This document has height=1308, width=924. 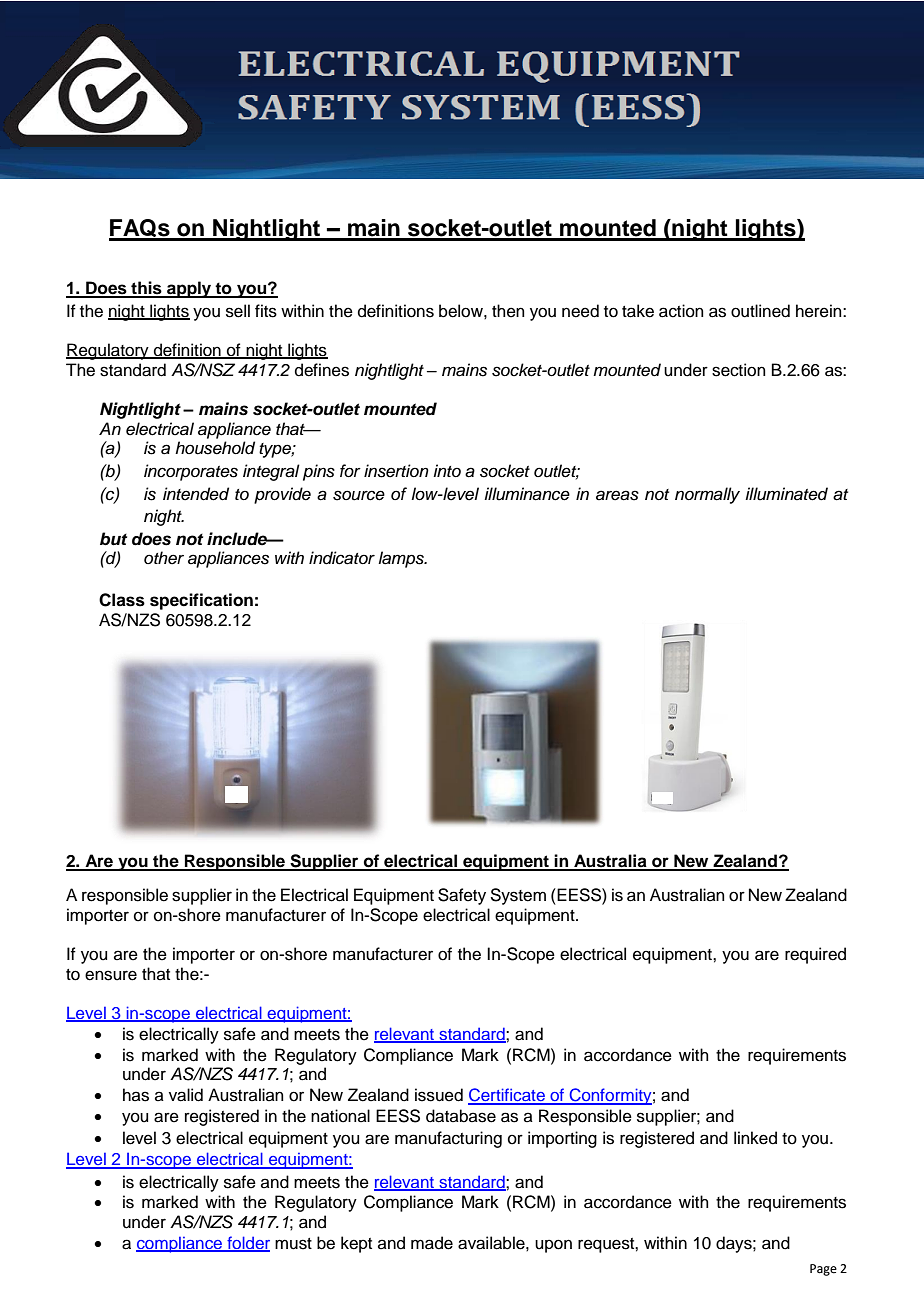 I want to click on then, so click(x=508, y=311).
